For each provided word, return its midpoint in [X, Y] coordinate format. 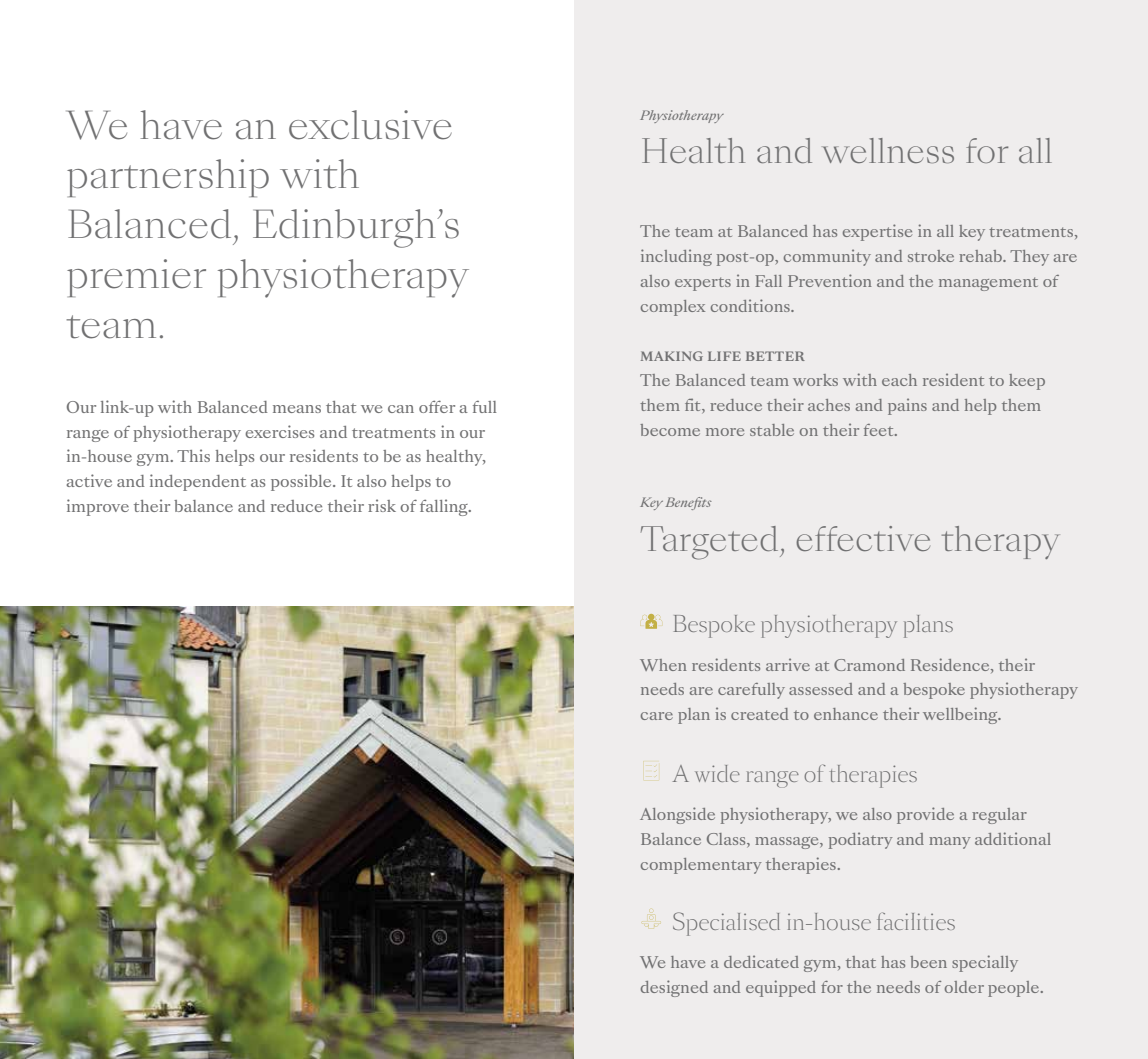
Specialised [726, 924]
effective [863, 538]
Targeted [711, 543]
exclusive [370, 125]
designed [674, 988]
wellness [888, 150]
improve [98, 507]
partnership [168, 178]
